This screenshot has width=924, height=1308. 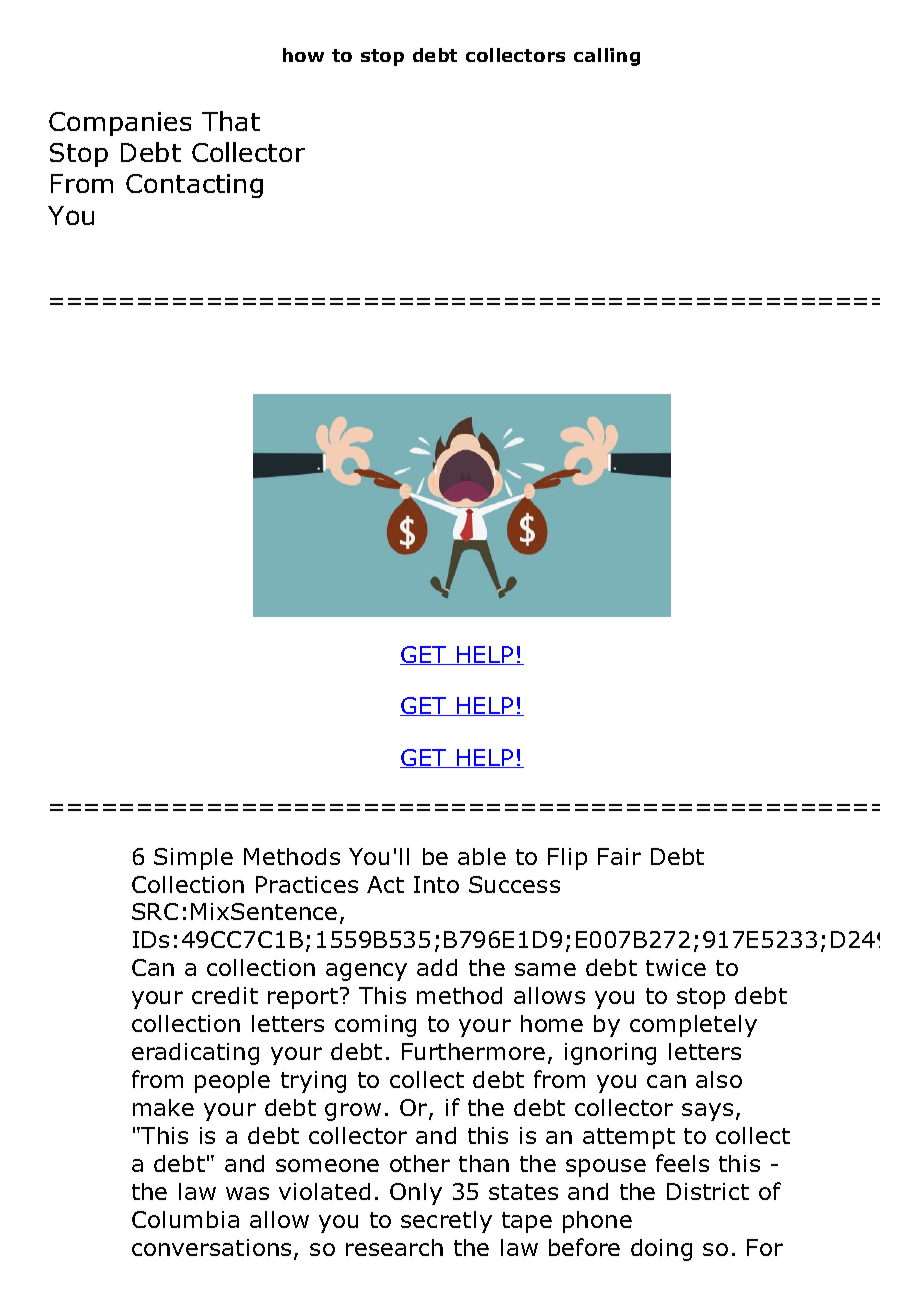 What do you see at coordinates (303, 55) in the screenshot?
I see `how` at bounding box center [303, 55].
